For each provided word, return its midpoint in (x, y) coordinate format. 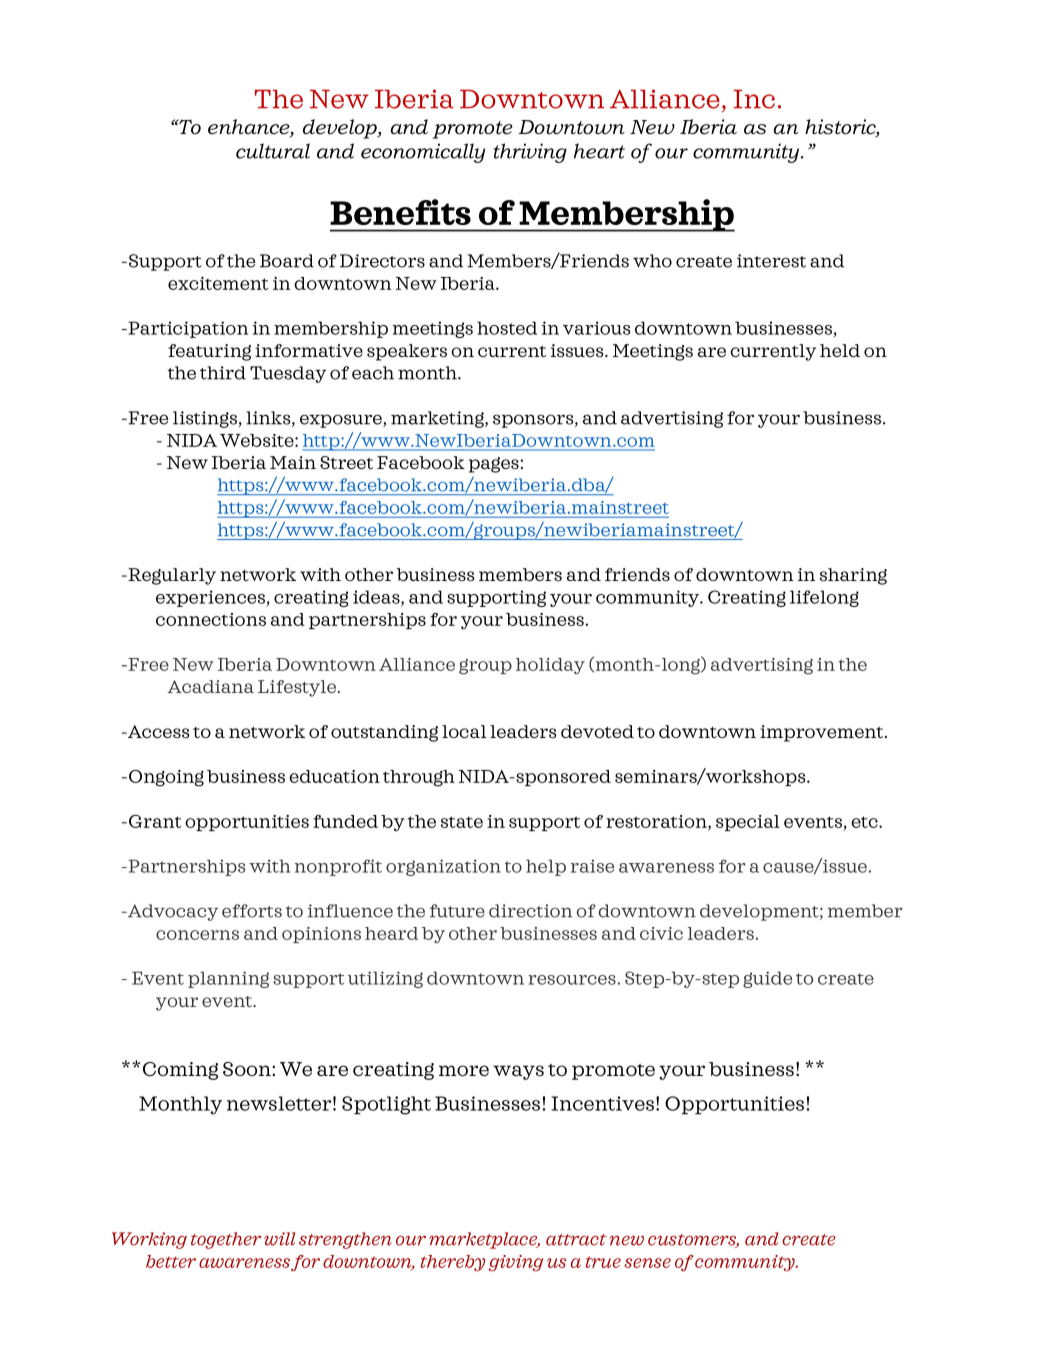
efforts (252, 911)
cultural (273, 151)
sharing (853, 576)
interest (771, 261)
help (546, 867)
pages (495, 465)
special (748, 823)
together (226, 1240)
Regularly (171, 576)
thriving (530, 153)
